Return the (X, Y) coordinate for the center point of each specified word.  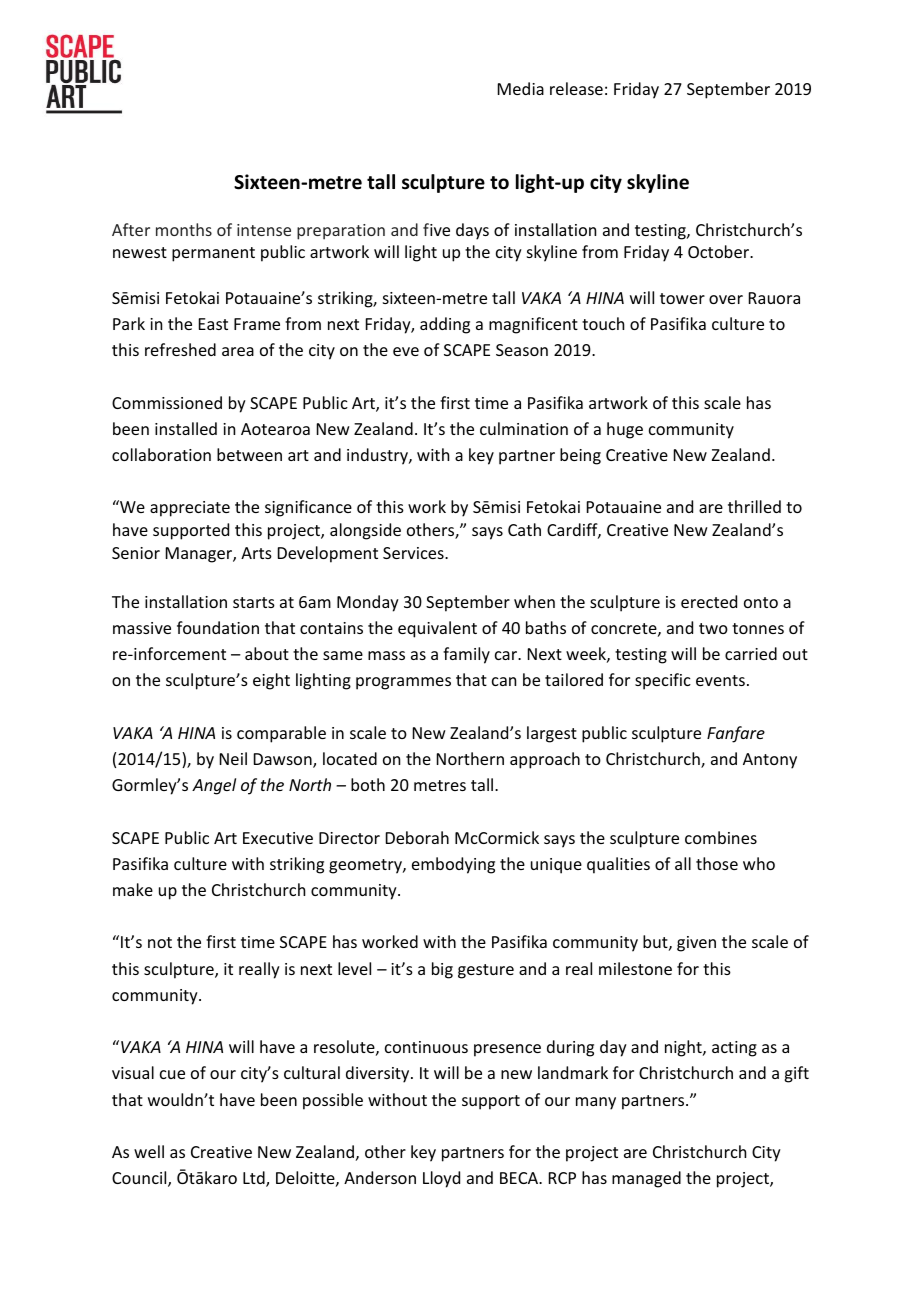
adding (445, 325)
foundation (218, 627)
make (133, 889)
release (576, 88)
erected (709, 601)
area (238, 351)
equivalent (437, 629)
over (726, 299)
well (149, 1151)
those (717, 863)
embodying (453, 865)
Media (521, 88)
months (184, 229)
